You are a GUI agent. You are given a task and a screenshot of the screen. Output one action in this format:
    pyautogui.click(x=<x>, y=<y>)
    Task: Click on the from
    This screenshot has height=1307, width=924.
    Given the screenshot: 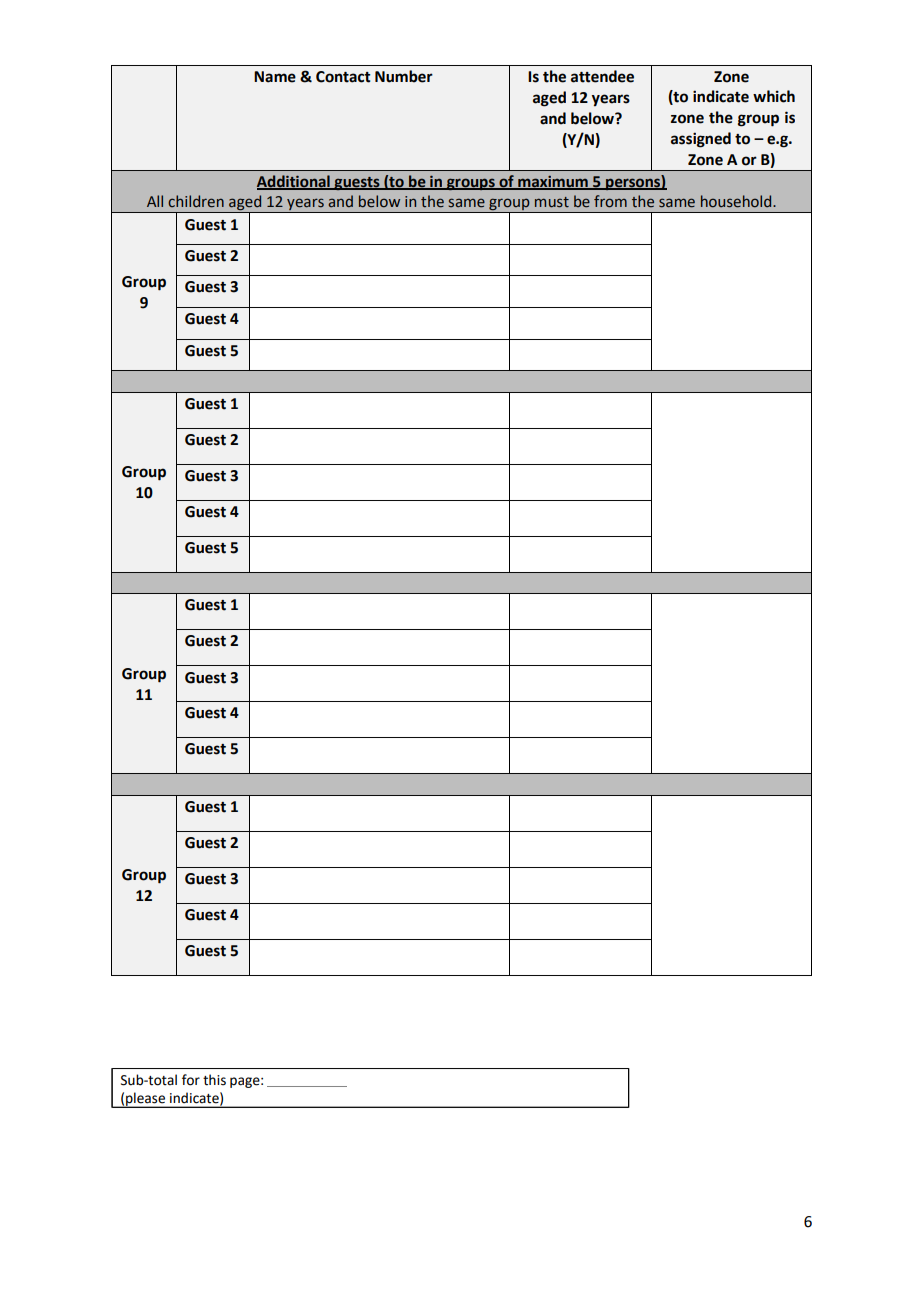 What is the action you would take?
    pyautogui.click(x=610, y=201)
